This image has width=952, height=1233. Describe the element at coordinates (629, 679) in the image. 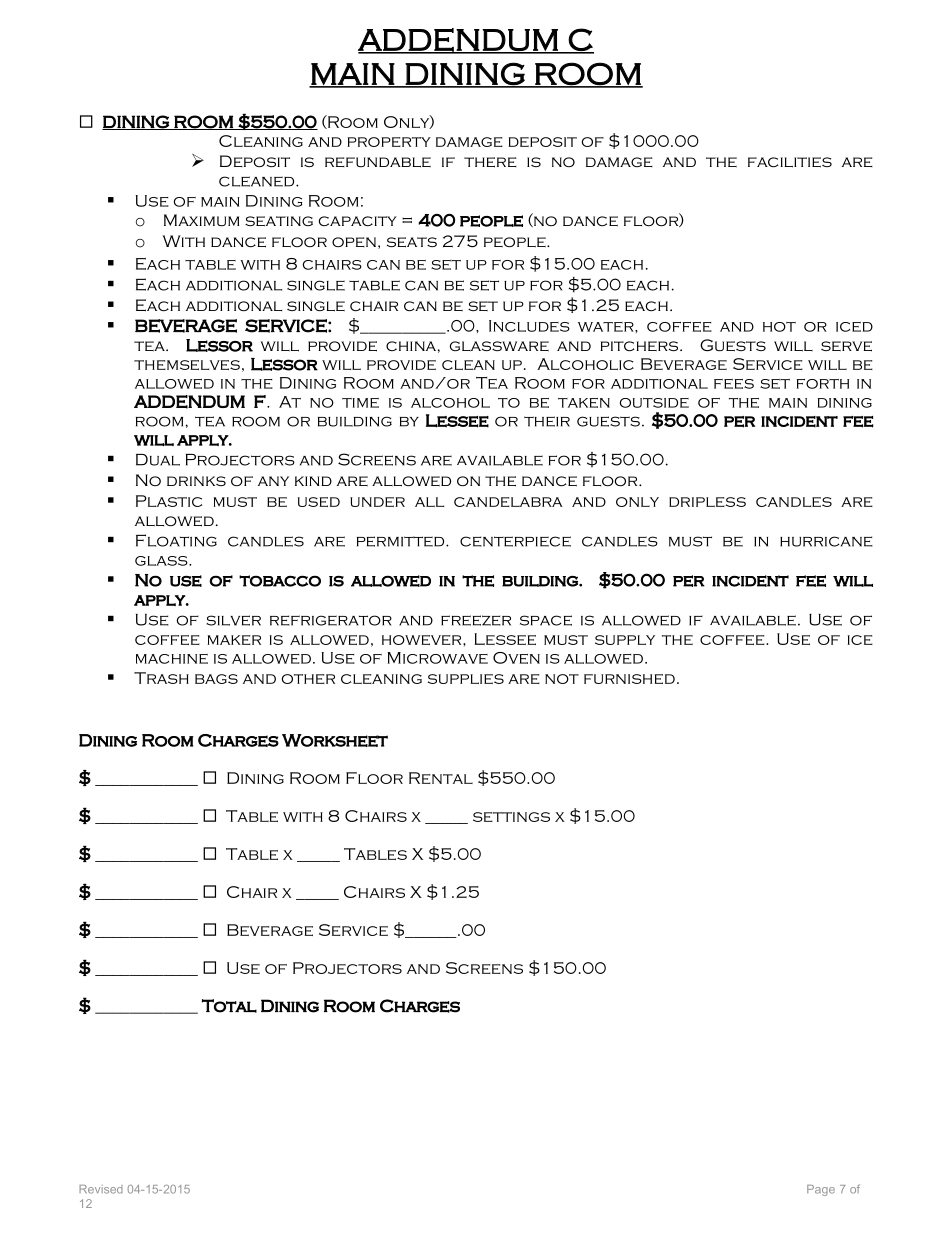

I see `furnished` at that location.
